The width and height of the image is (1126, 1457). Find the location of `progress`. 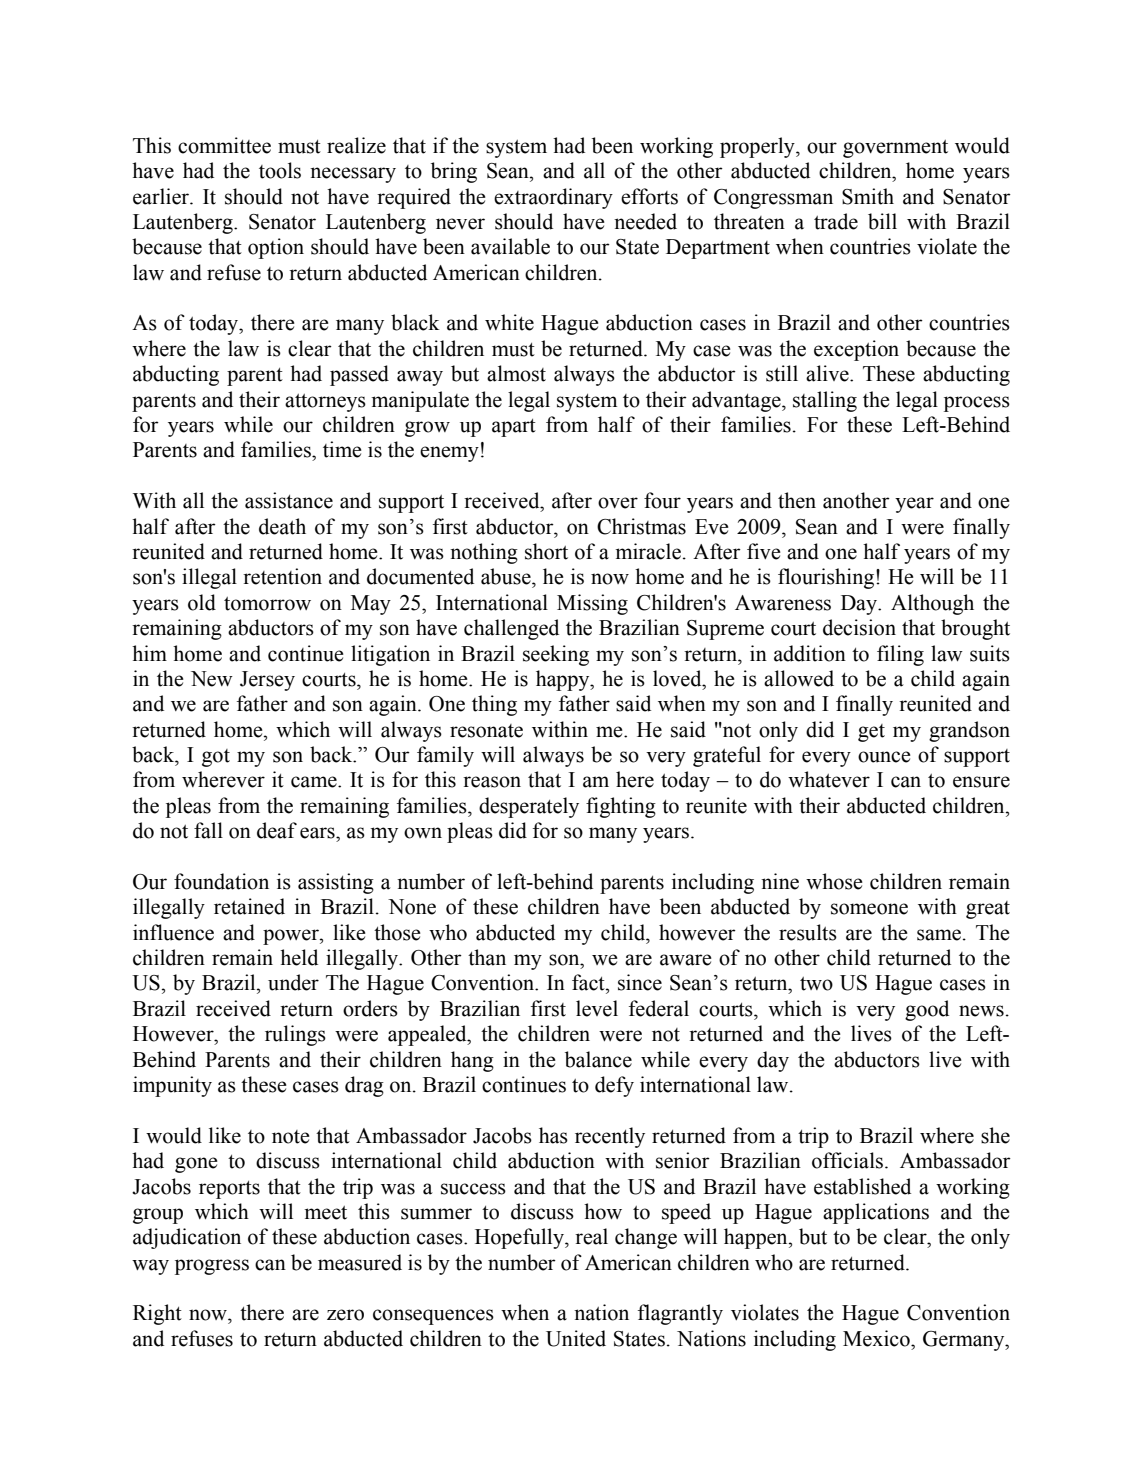

progress is located at coordinates (212, 1267).
